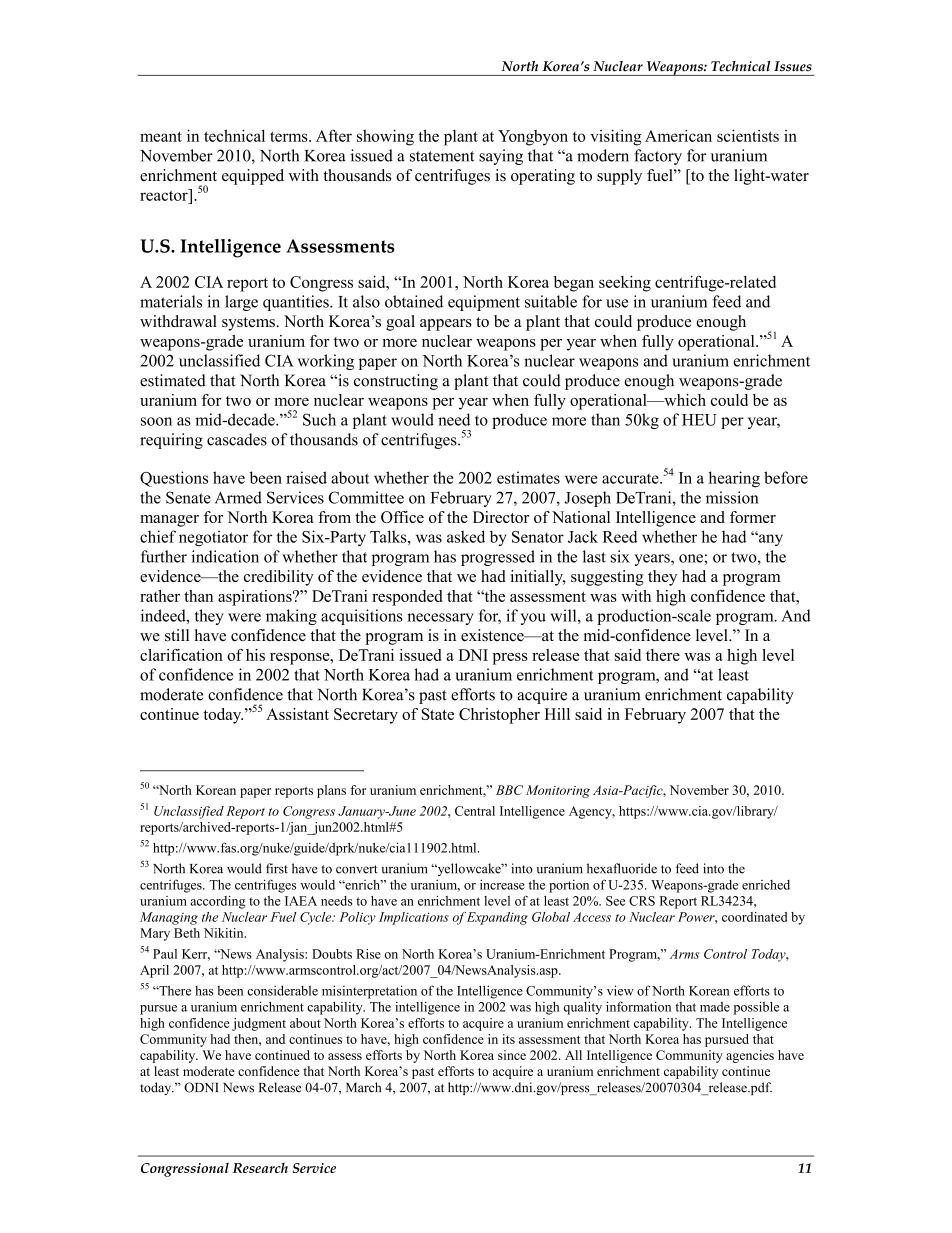 Image resolution: width=952 pixels, height=1233 pixels. I want to click on Research, so click(260, 1167).
